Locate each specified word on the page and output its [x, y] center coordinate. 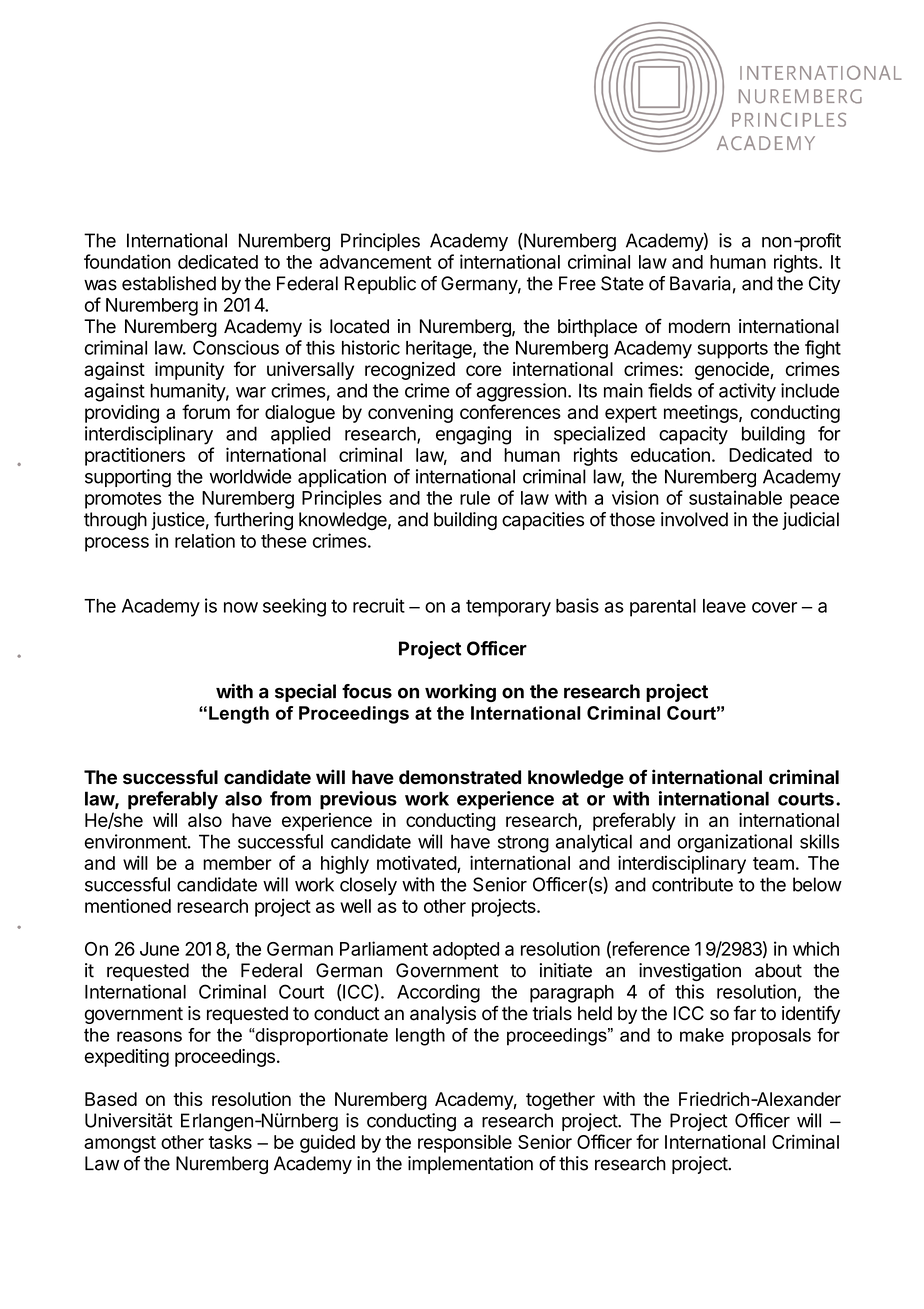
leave [724, 606]
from [290, 798]
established [169, 283]
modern [699, 326]
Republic [380, 285]
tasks [230, 1142]
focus [367, 691]
